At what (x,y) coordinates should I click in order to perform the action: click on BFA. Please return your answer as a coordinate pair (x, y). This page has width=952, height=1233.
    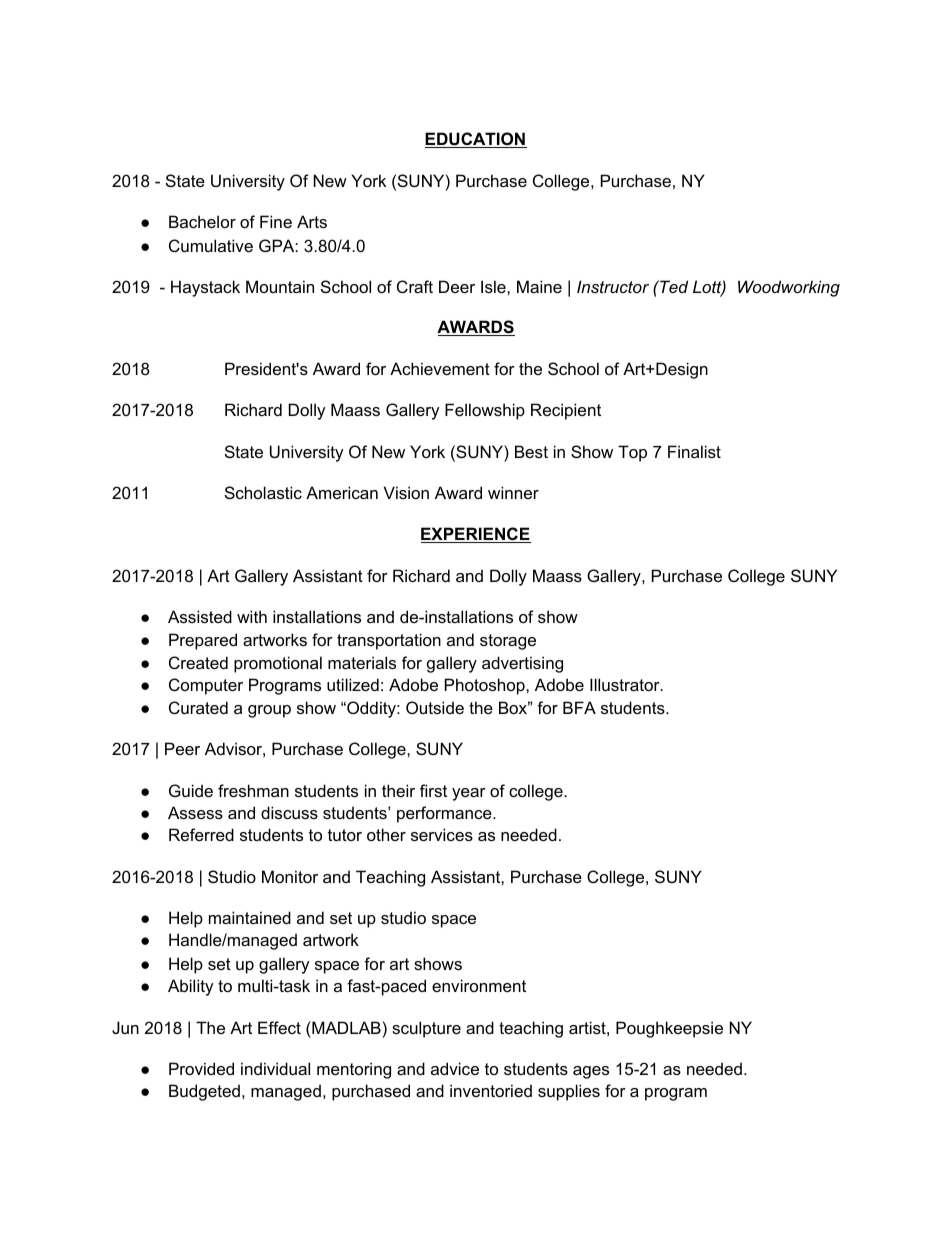
    Looking at the image, I should click on (579, 707).
